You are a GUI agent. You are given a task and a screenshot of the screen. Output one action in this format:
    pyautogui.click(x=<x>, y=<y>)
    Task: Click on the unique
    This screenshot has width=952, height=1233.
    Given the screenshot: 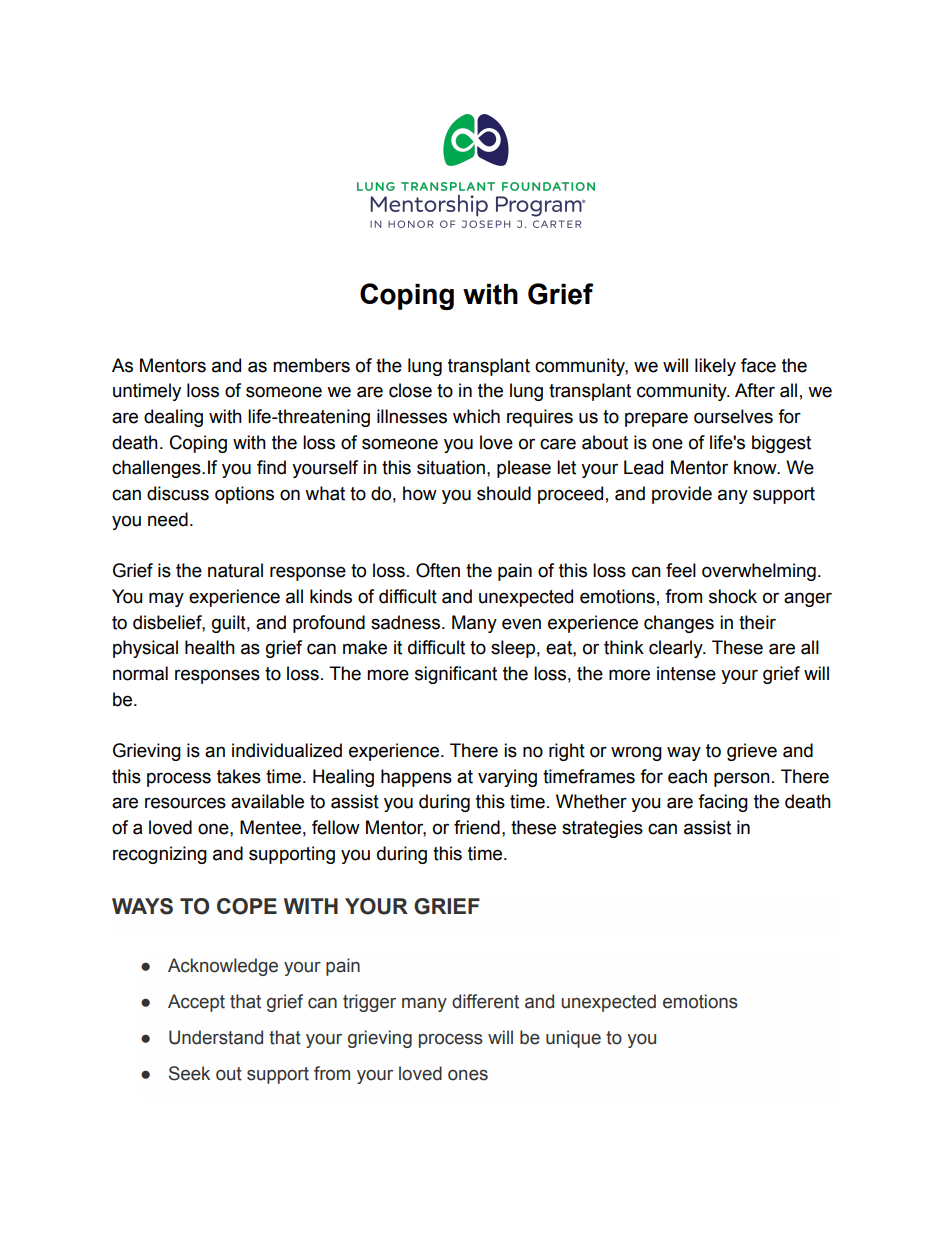 What is the action you would take?
    pyautogui.click(x=573, y=1039)
